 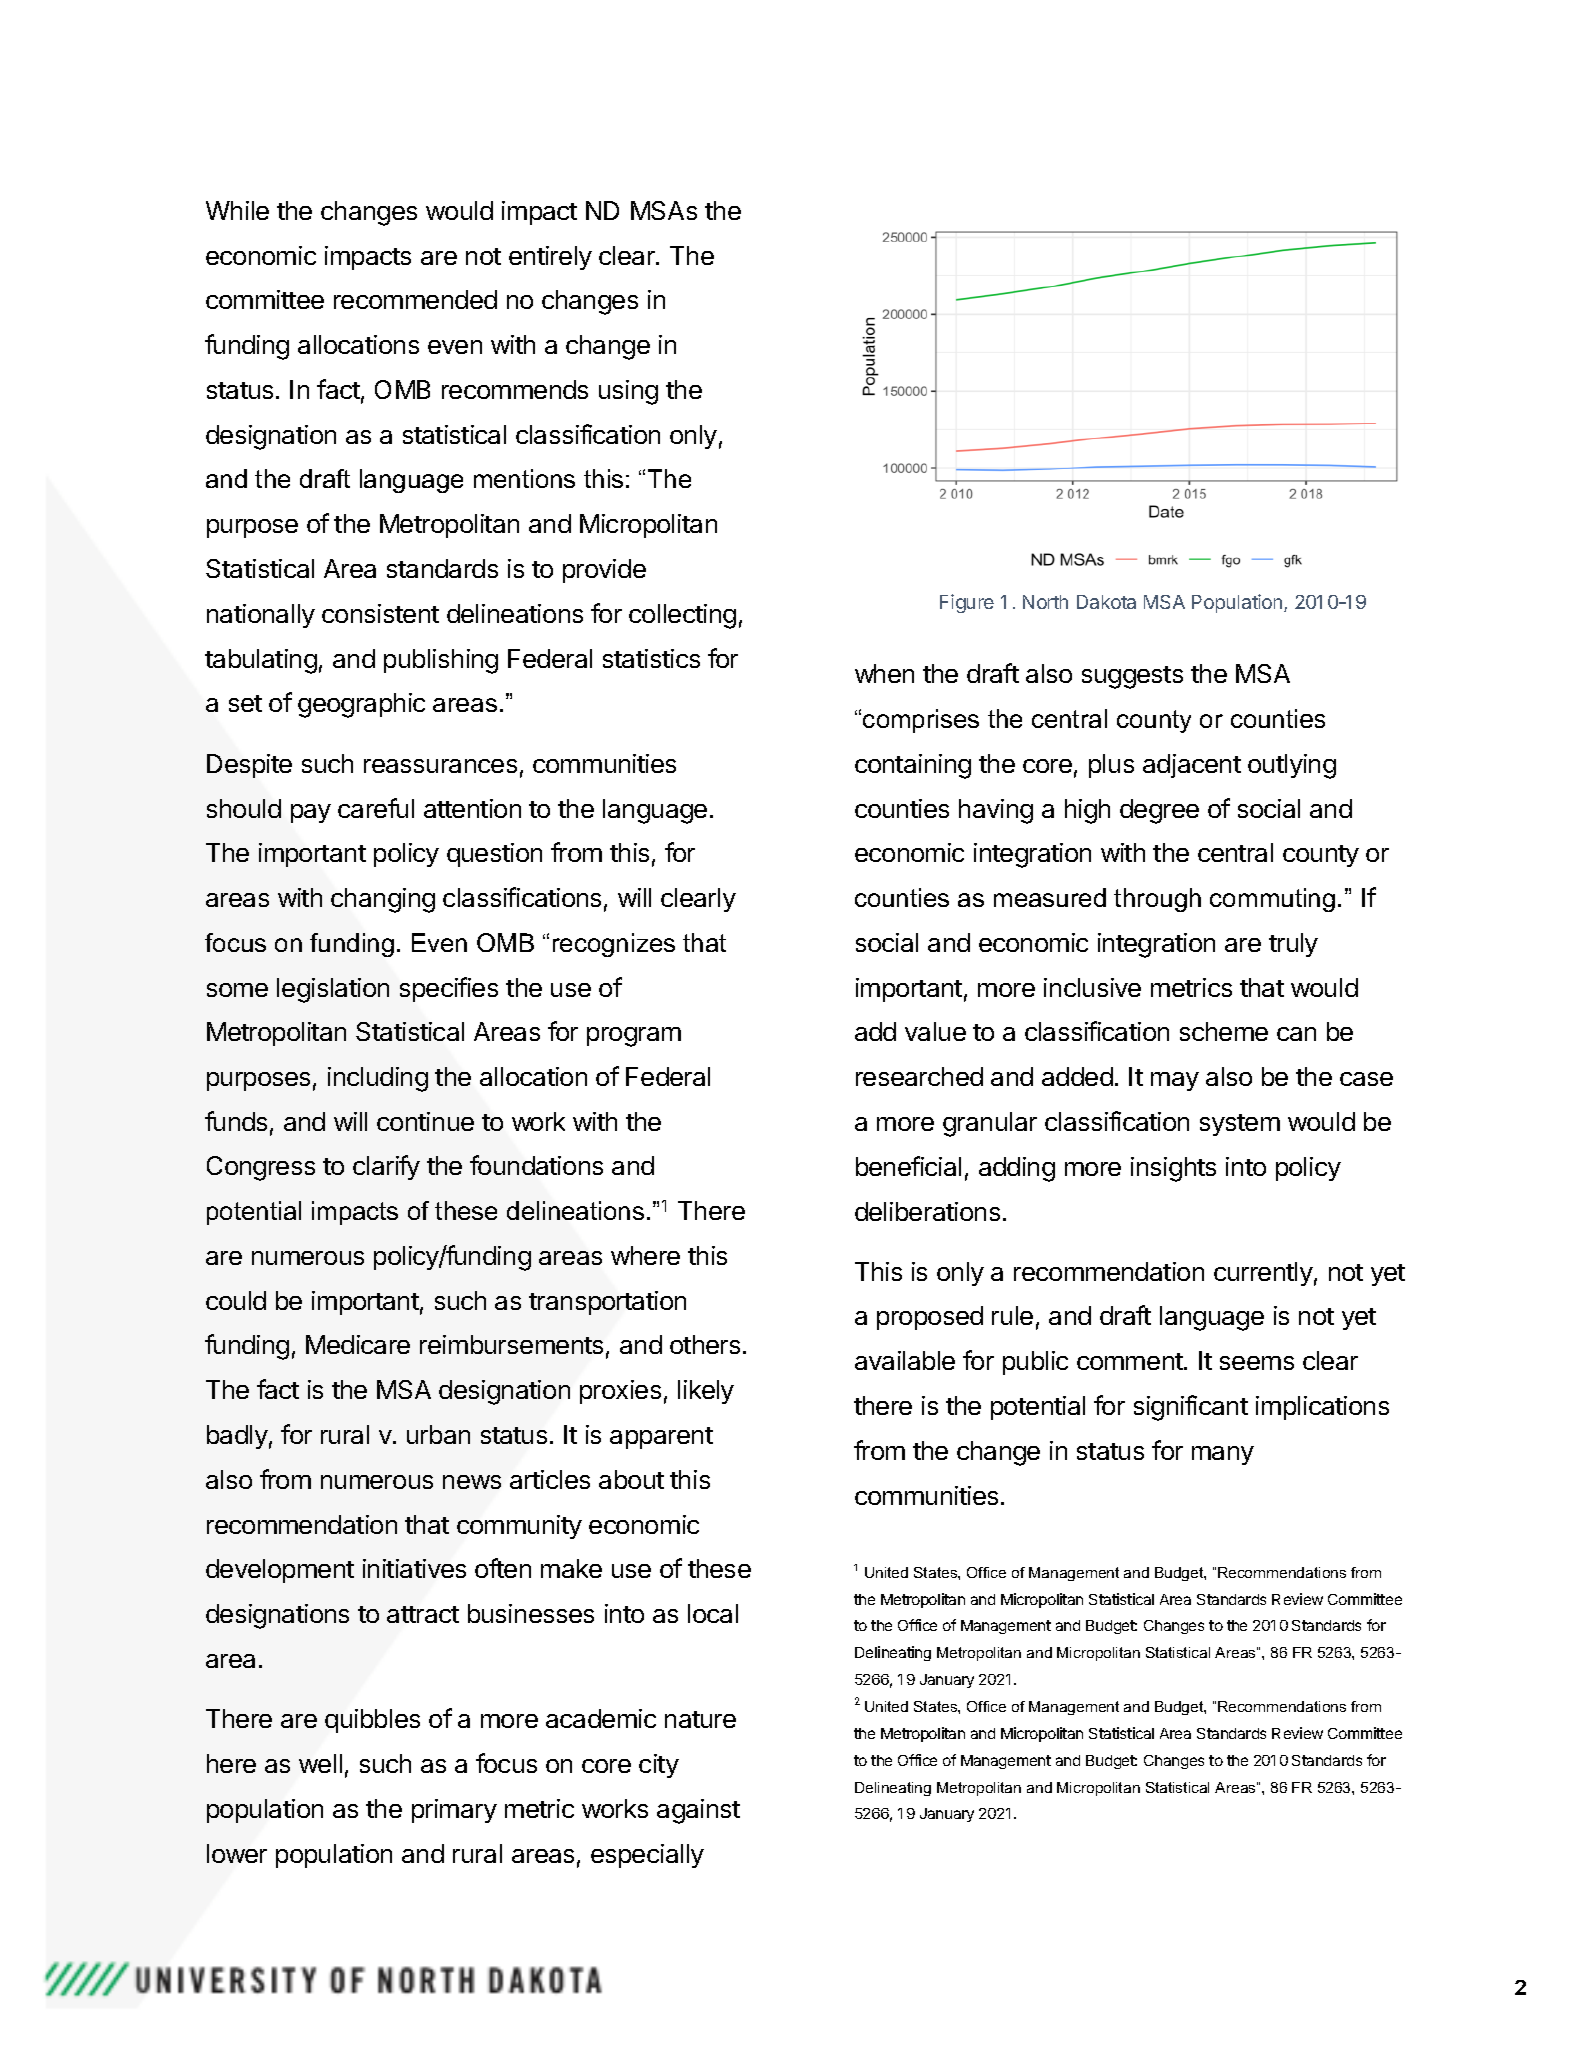 What do you see at coordinates (415, 299) in the document?
I see `recommended` at bounding box center [415, 299].
